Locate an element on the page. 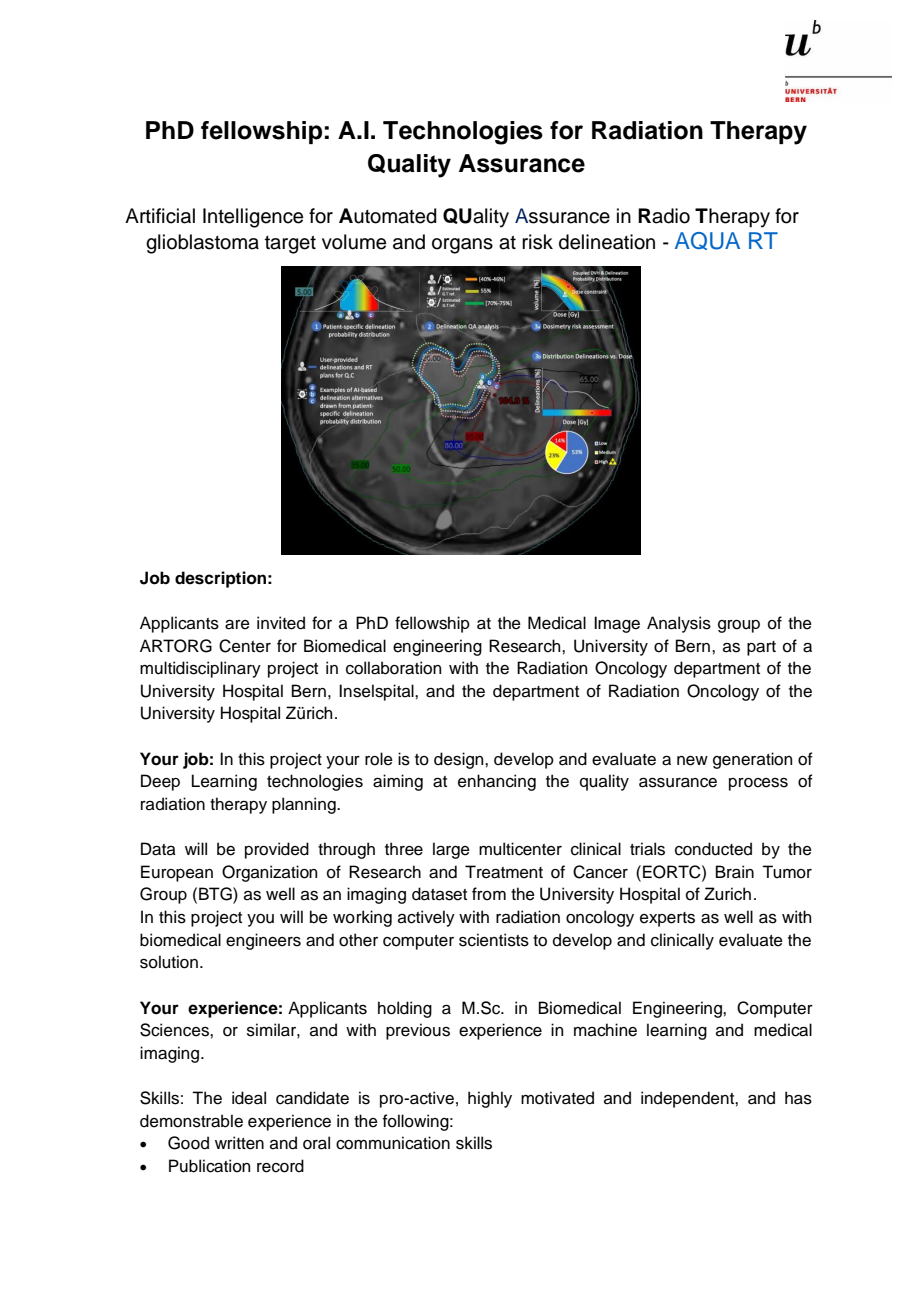  AQUA is located at coordinates (707, 241).
